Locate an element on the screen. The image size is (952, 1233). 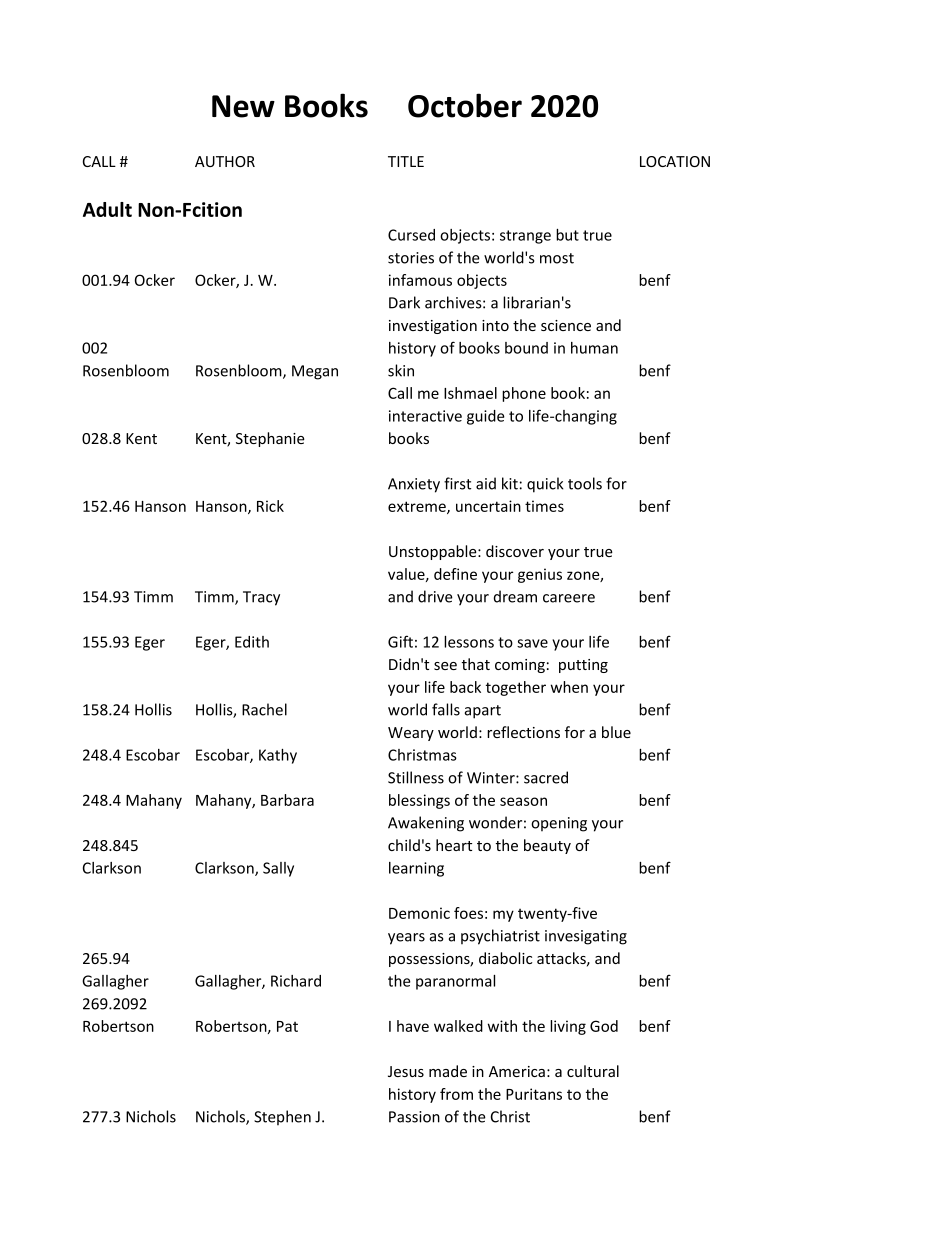
Stephanie is located at coordinates (270, 439).
